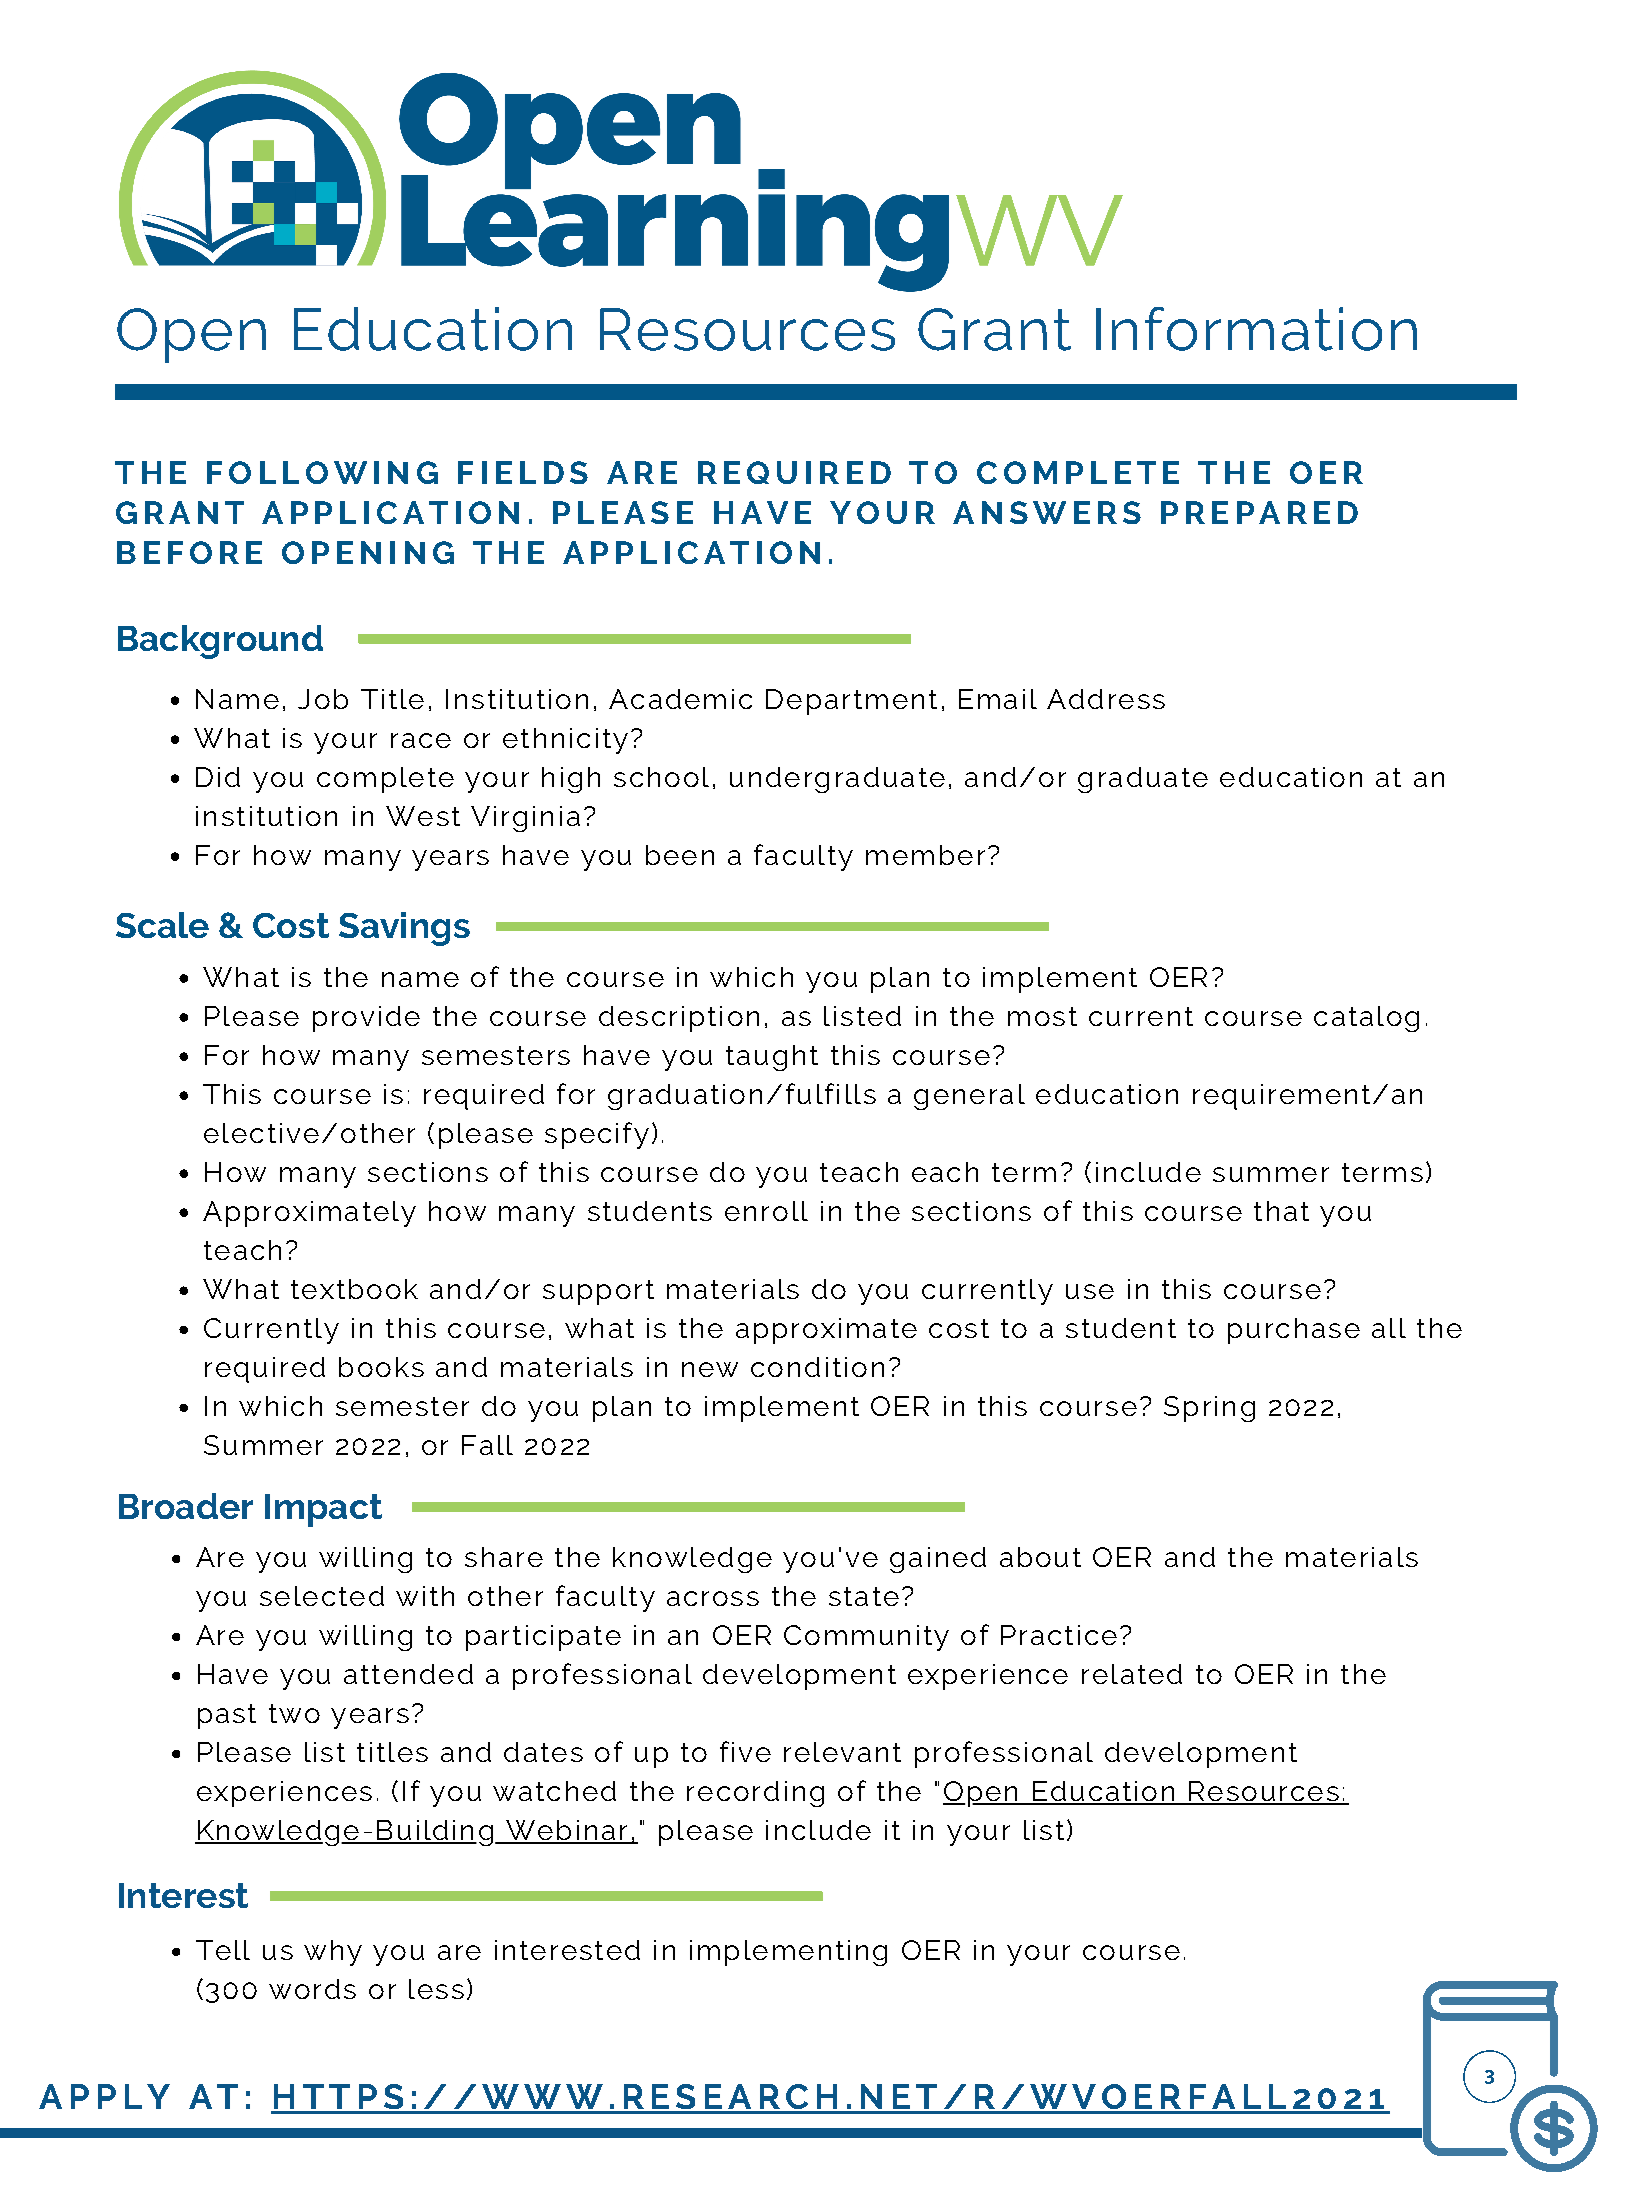 The image size is (1645, 2193). I want to click on selected, so click(322, 1596).
